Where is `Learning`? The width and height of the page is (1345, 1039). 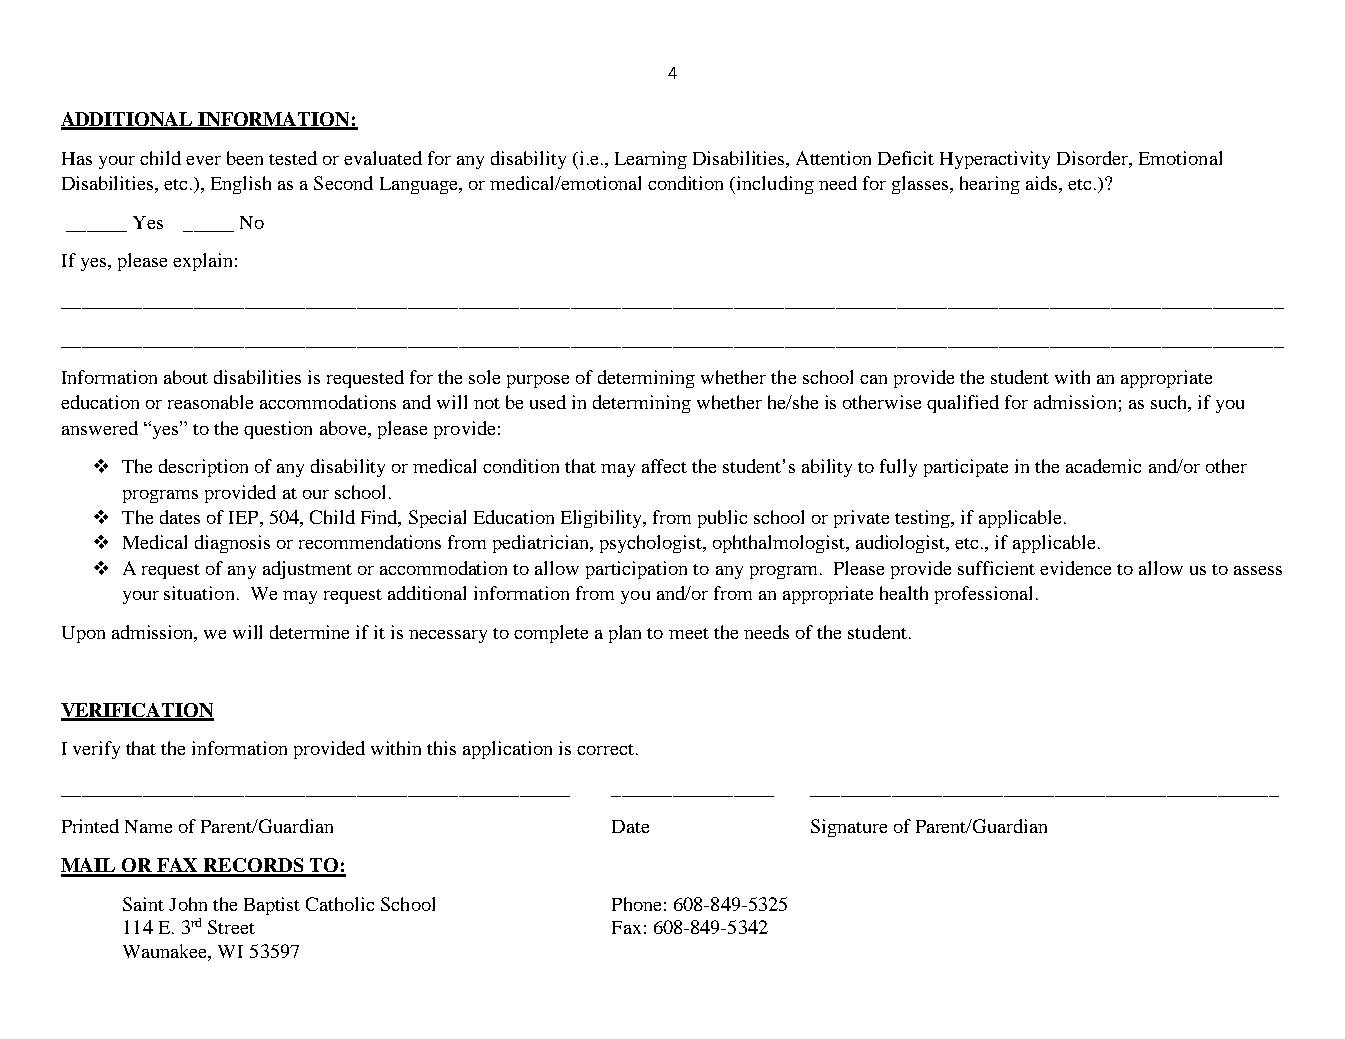
Learning is located at coordinates (651, 160).
